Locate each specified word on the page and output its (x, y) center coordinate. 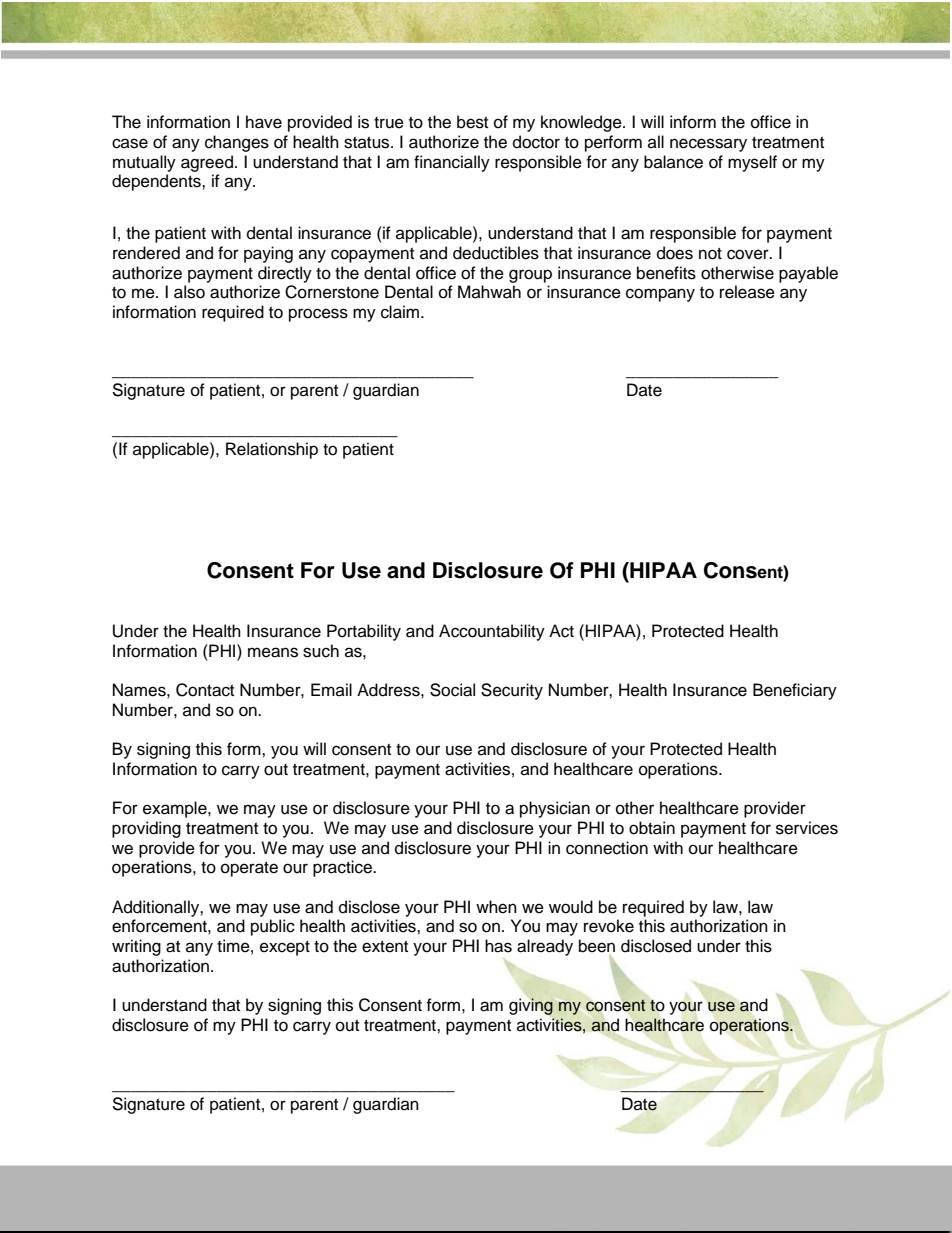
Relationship (272, 450)
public (273, 927)
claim (401, 312)
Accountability (492, 632)
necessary (708, 145)
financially (452, 163)
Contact (205, 690)
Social (452, 690)
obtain (652, 828)
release (747, 292)
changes (237, 143)
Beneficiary (795, 691)
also (189, 292)
